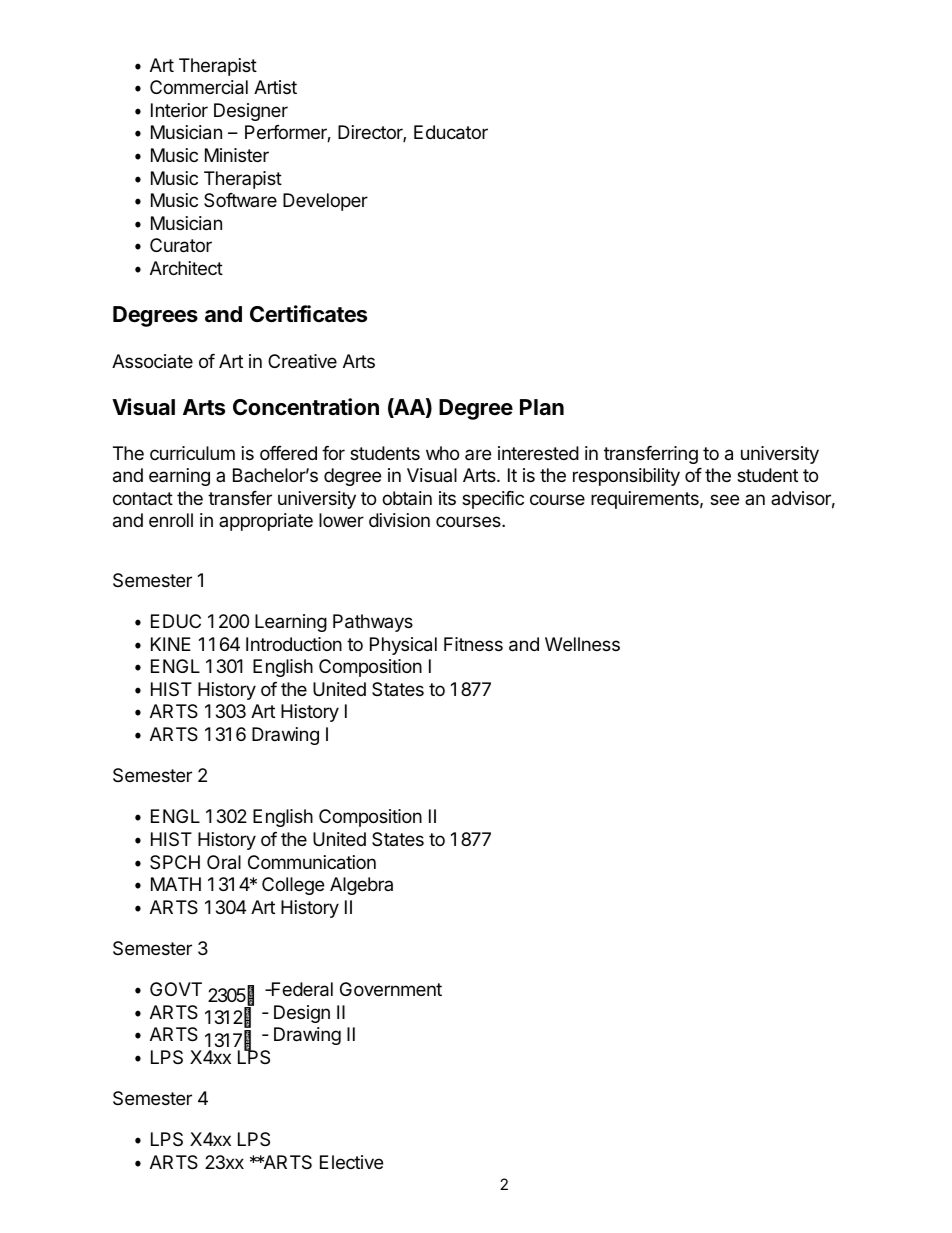 The image size is (952, 1233). I want to click on Government, so click(391, 989).
